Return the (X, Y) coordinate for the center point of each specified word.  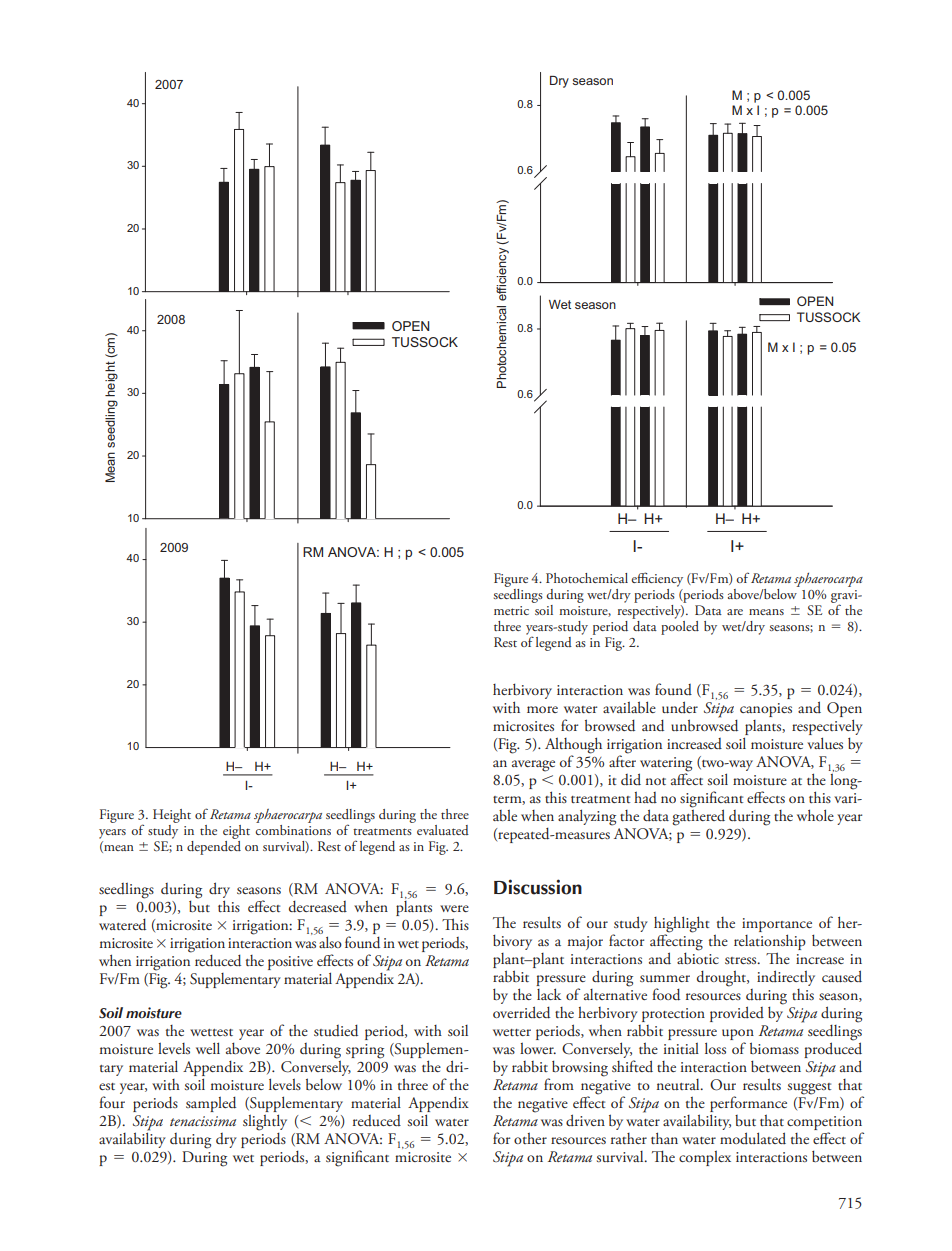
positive (290, 963)
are (735, 612)
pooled (680, 628)
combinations (293, 830)
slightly (265, 1122)
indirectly (786, 978)
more (542, 709)
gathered (698, 816)
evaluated (443, 830)
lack (549, 994)
